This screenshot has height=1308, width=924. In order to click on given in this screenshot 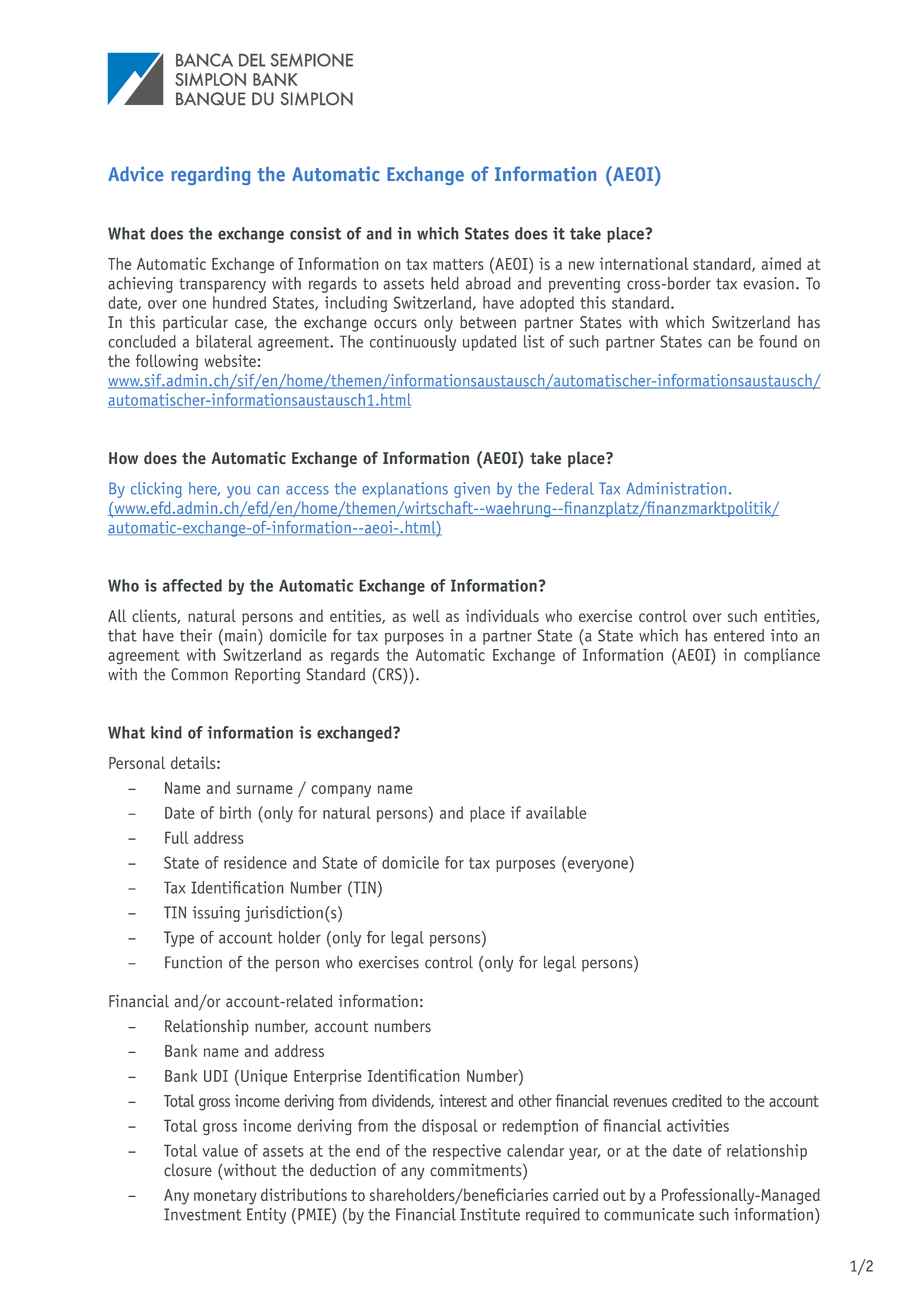, I will do `click(472, 490)`.
